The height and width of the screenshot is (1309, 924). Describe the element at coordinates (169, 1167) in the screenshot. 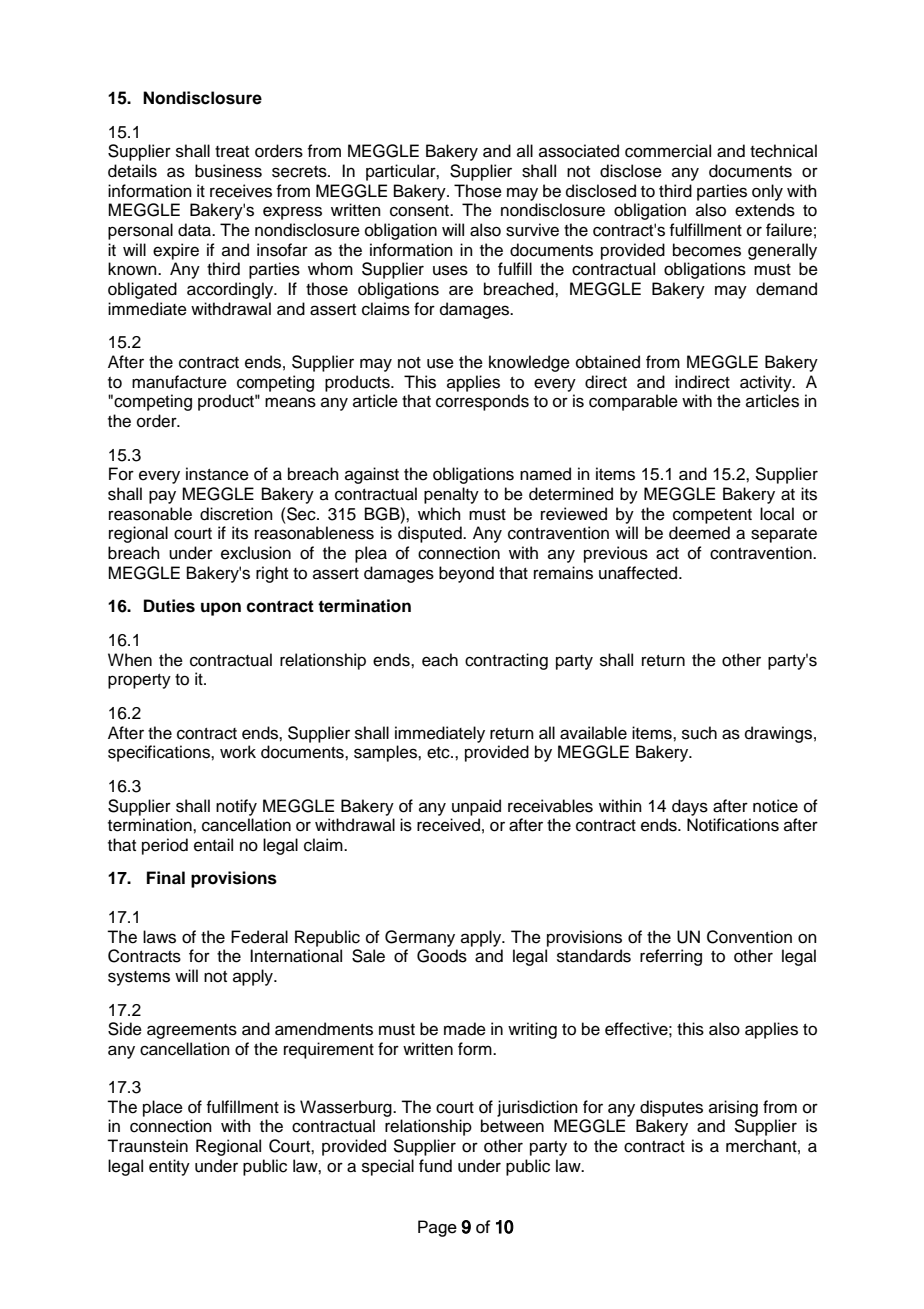

I see `entity` at that location.
